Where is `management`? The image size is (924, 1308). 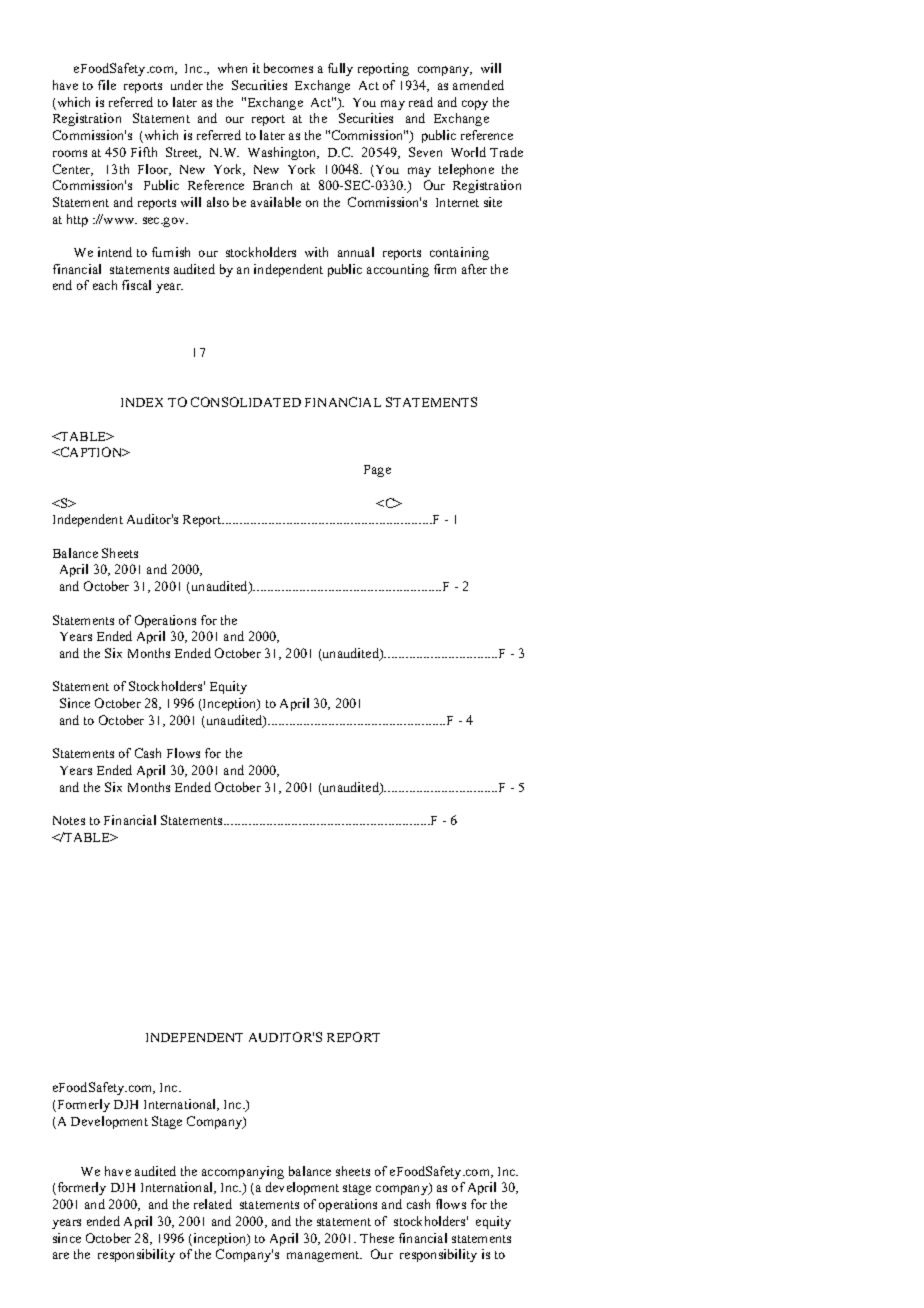
management is located at coordinates (324, 1256).
